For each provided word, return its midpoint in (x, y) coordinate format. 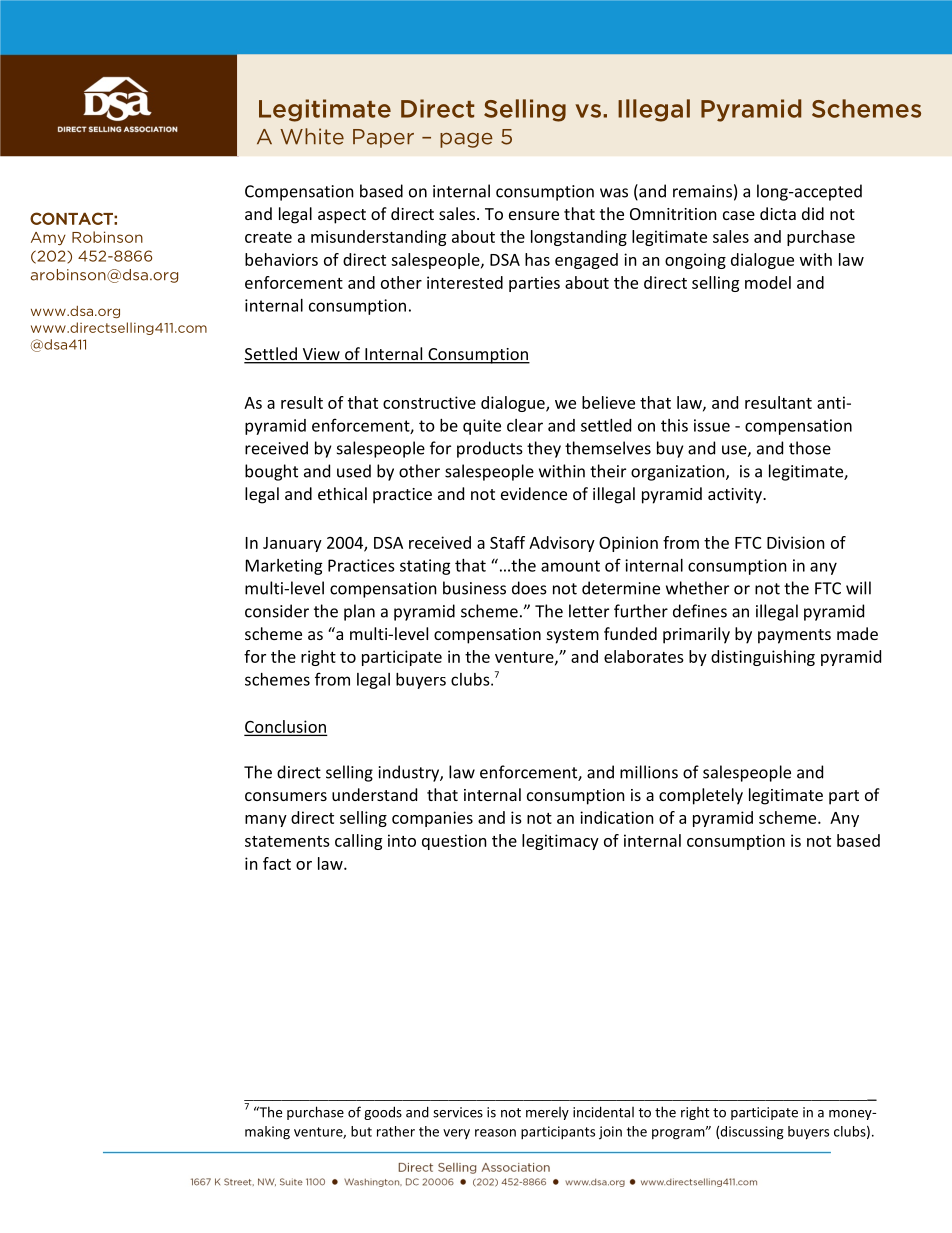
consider (277, 611)
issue (712, 425)
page (466, 140)
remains (702, 191)
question (454, 842)
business (474, 588)
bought (271, 472)
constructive (429, 402)
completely (701, 796)
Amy (48, 238)
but (361, 1131)
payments (794, 636)
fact (277, 863)
